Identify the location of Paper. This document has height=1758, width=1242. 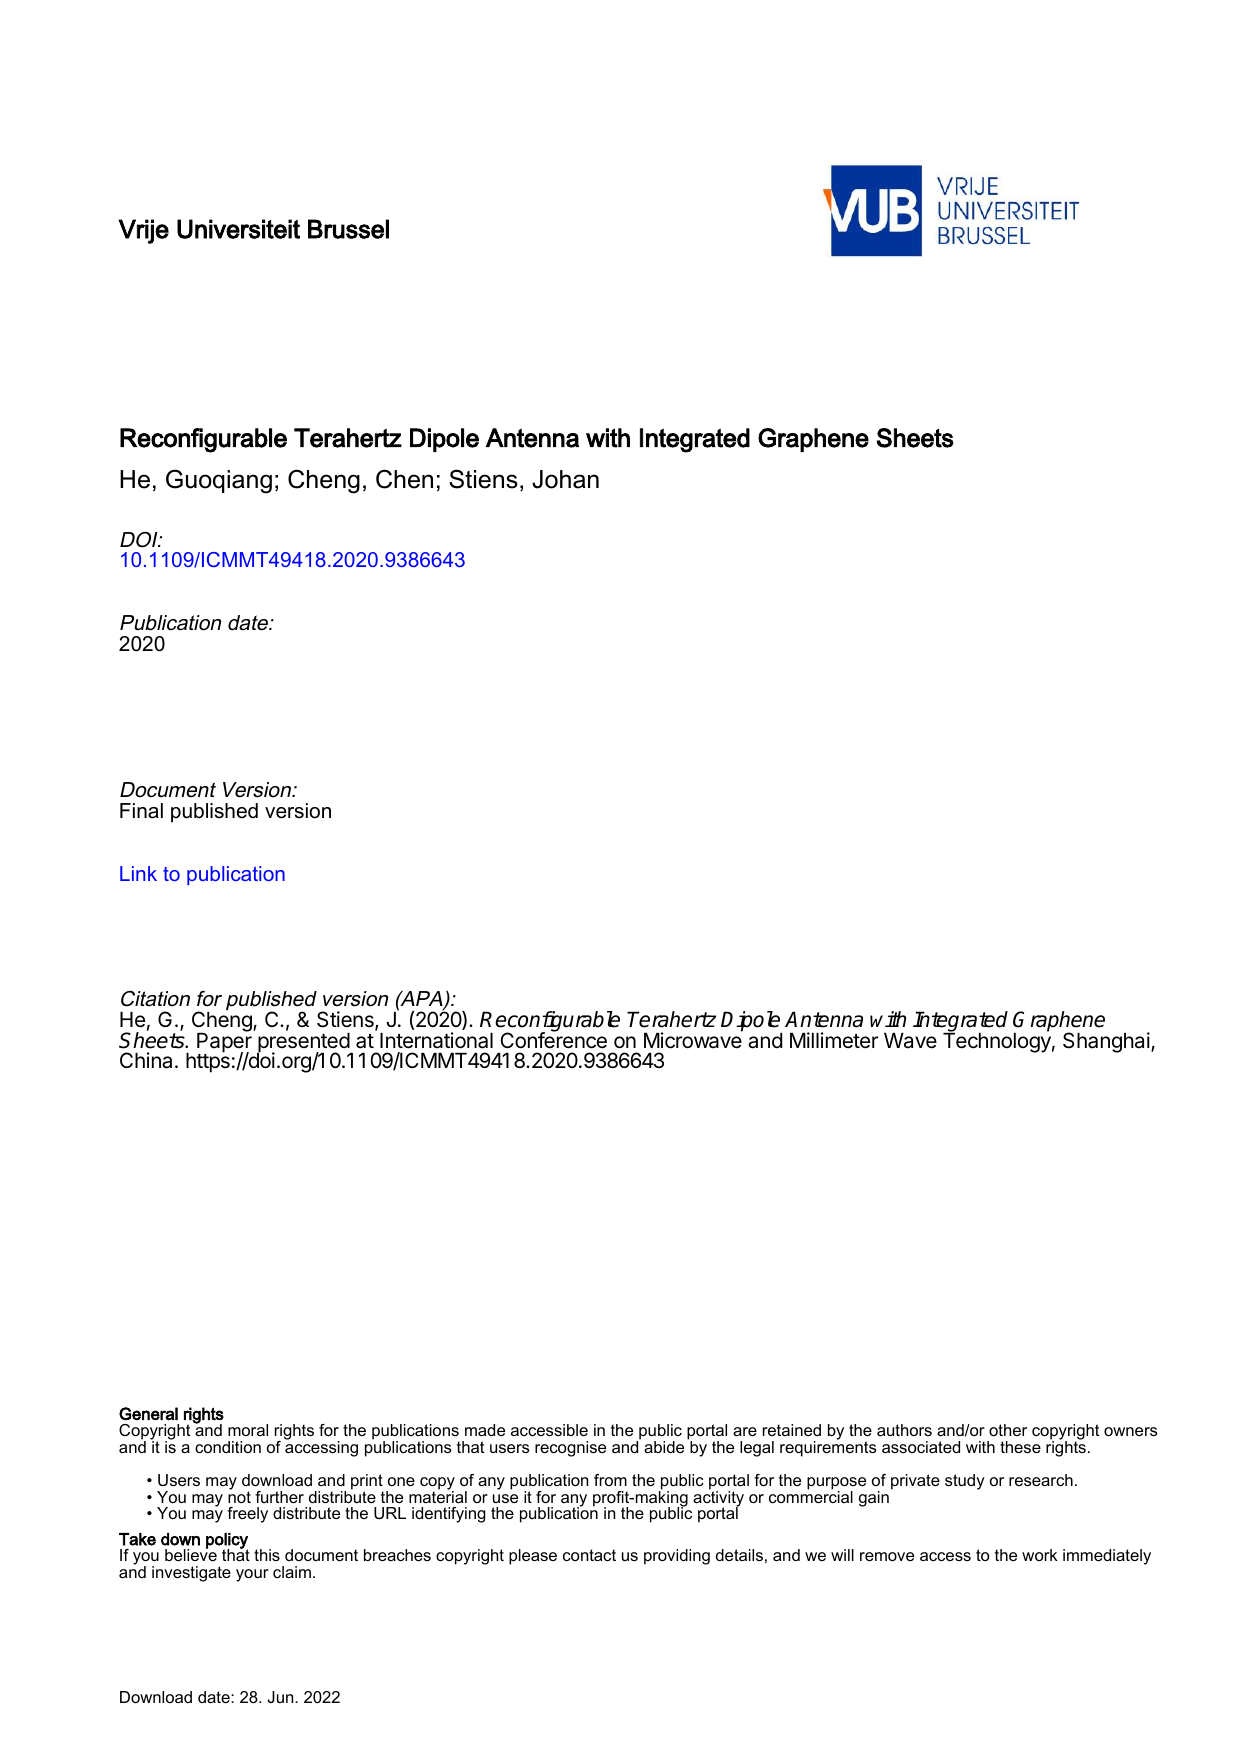
(224, 1043).
